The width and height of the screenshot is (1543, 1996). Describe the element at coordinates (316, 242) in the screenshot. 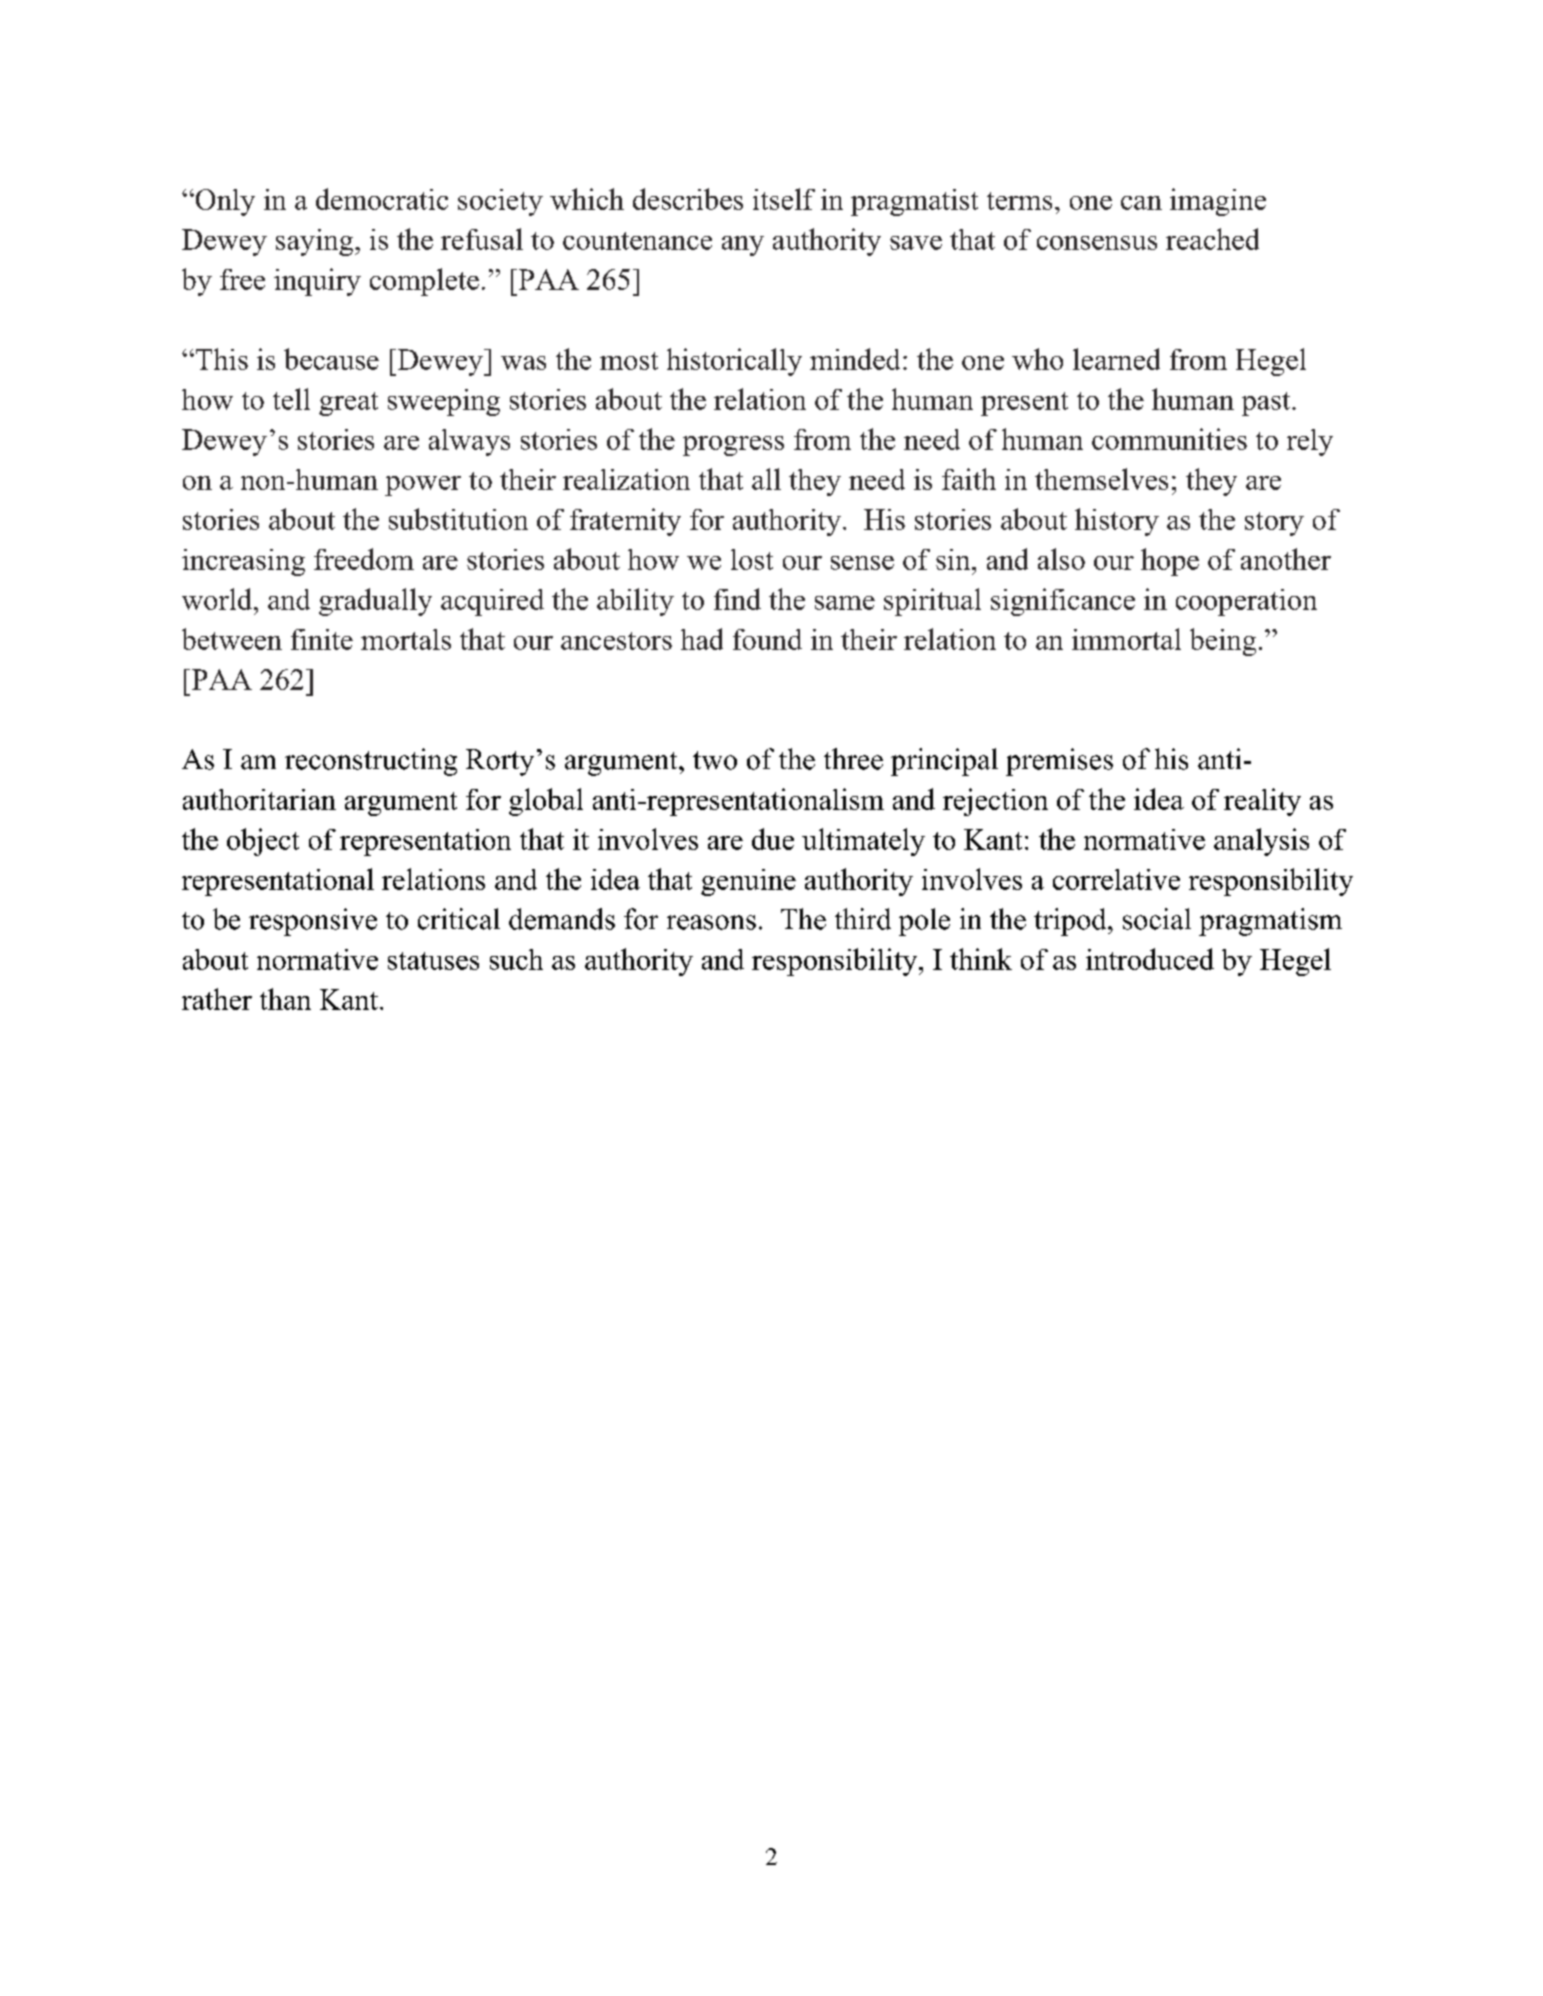

I see `saying` at that location.
